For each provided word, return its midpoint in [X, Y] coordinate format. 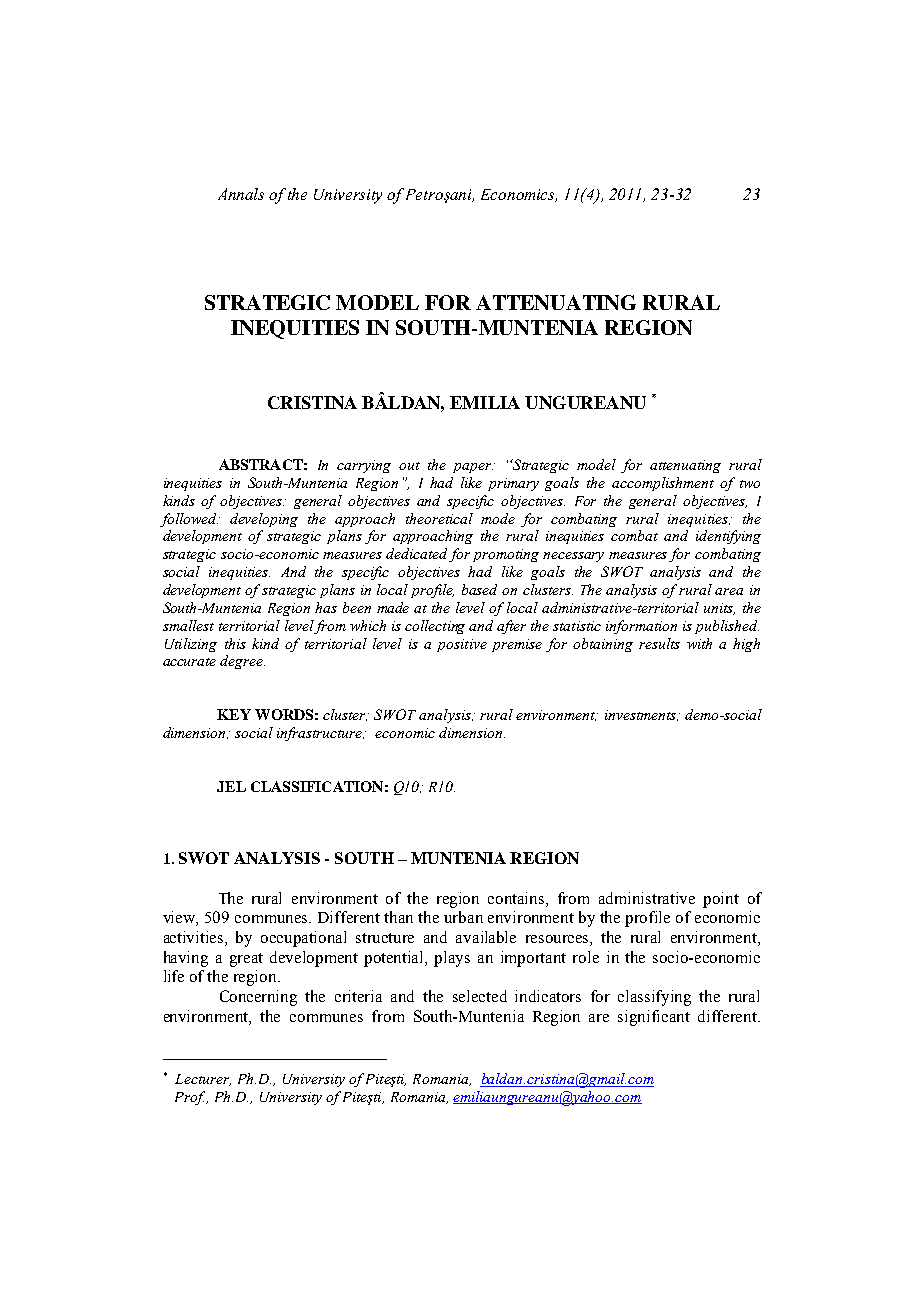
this [235, 643]
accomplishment [663, 484]
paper [473, 468]
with [699, 643]
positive [462, 645]
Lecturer [203, 1080]
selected [480, 996]
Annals [241, 194]
